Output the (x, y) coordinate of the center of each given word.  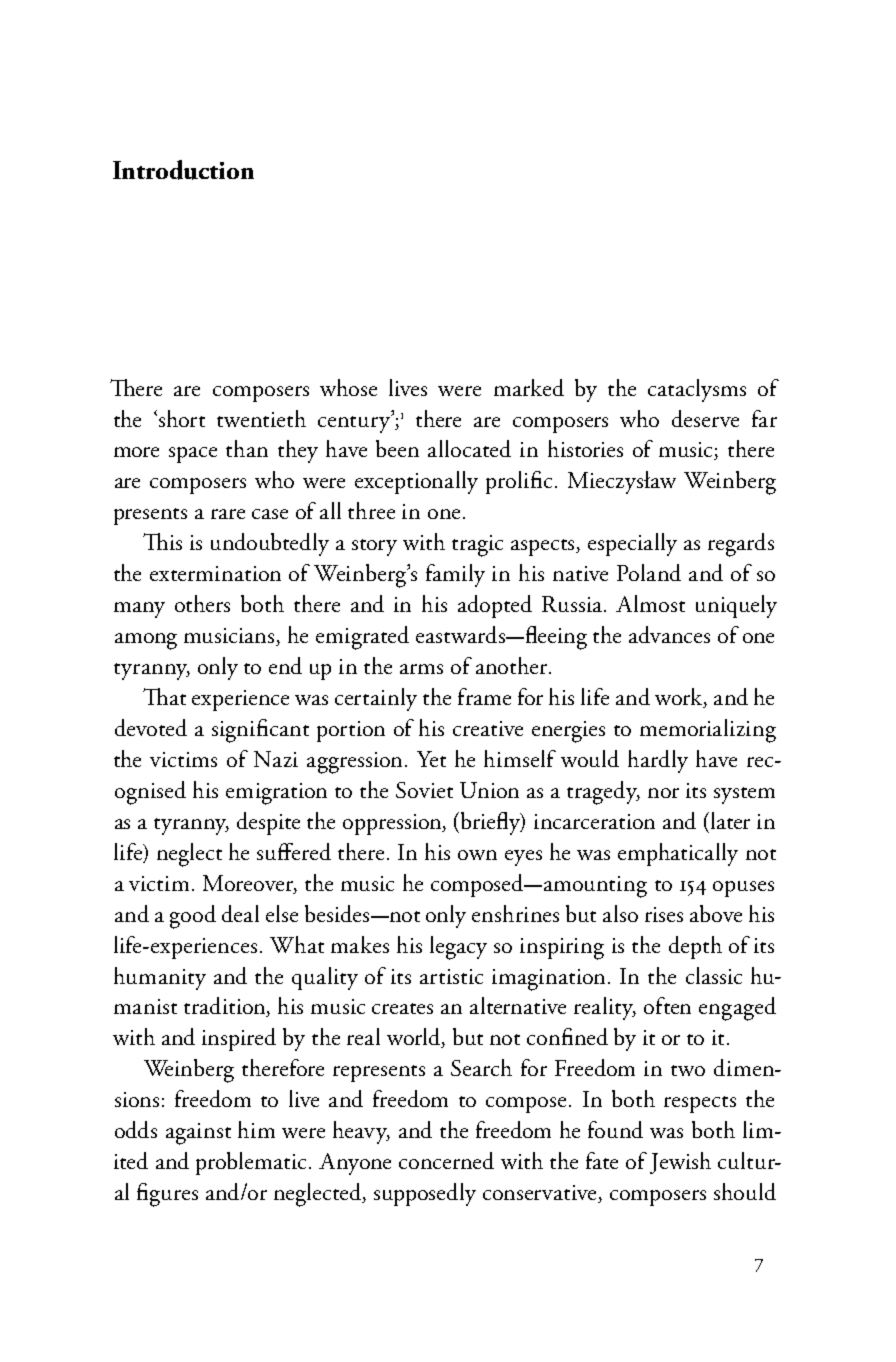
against (198, 1134)
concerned (446, 1160)
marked (529, 387)
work (680, 698)
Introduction (183, 170)
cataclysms (697, 390)
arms (421, 669)
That (164, 696)
